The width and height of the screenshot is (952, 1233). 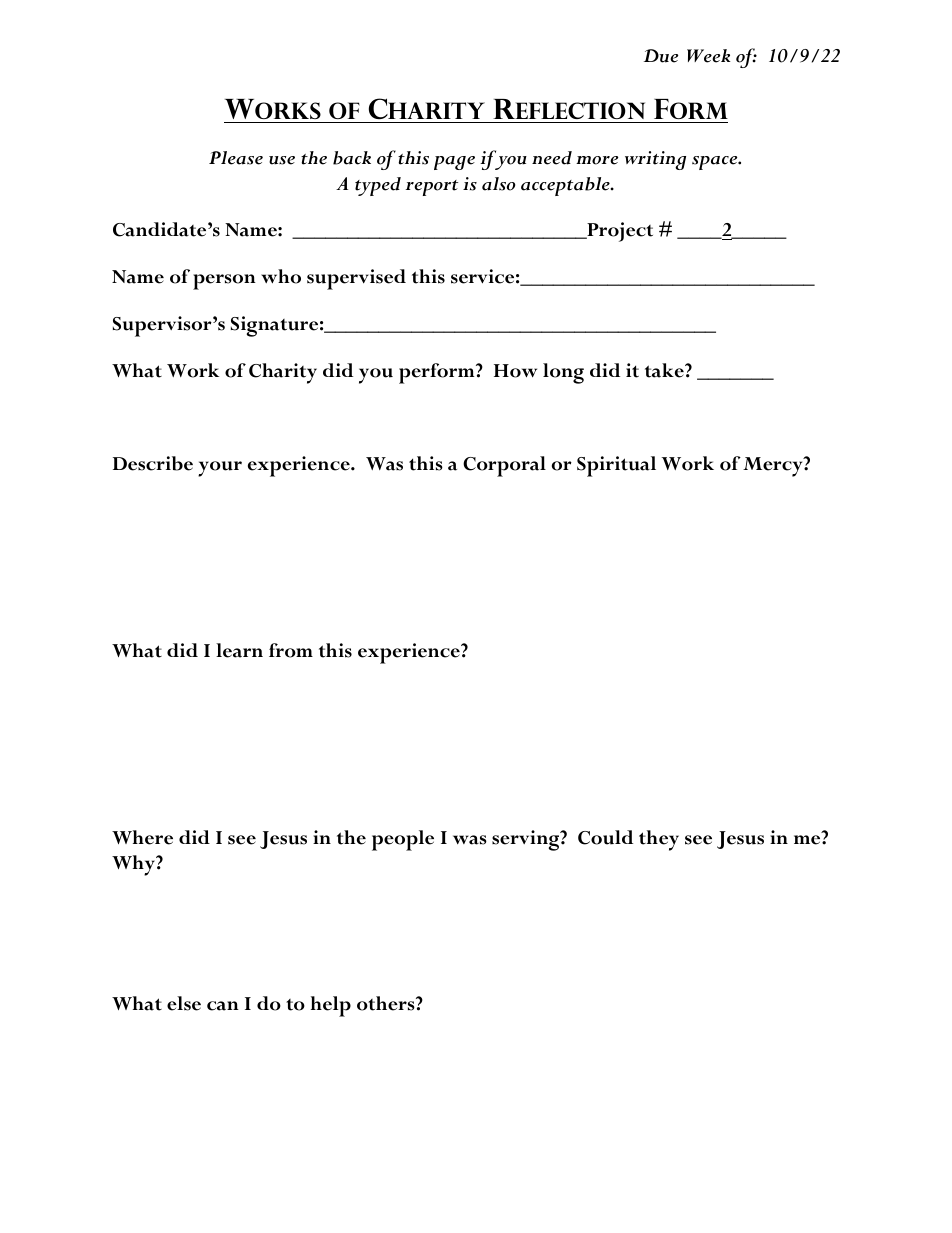 What do you see at coordinates (184, 1003) in the screenshot?
I see `else` at bounding box center [184, 1003].
